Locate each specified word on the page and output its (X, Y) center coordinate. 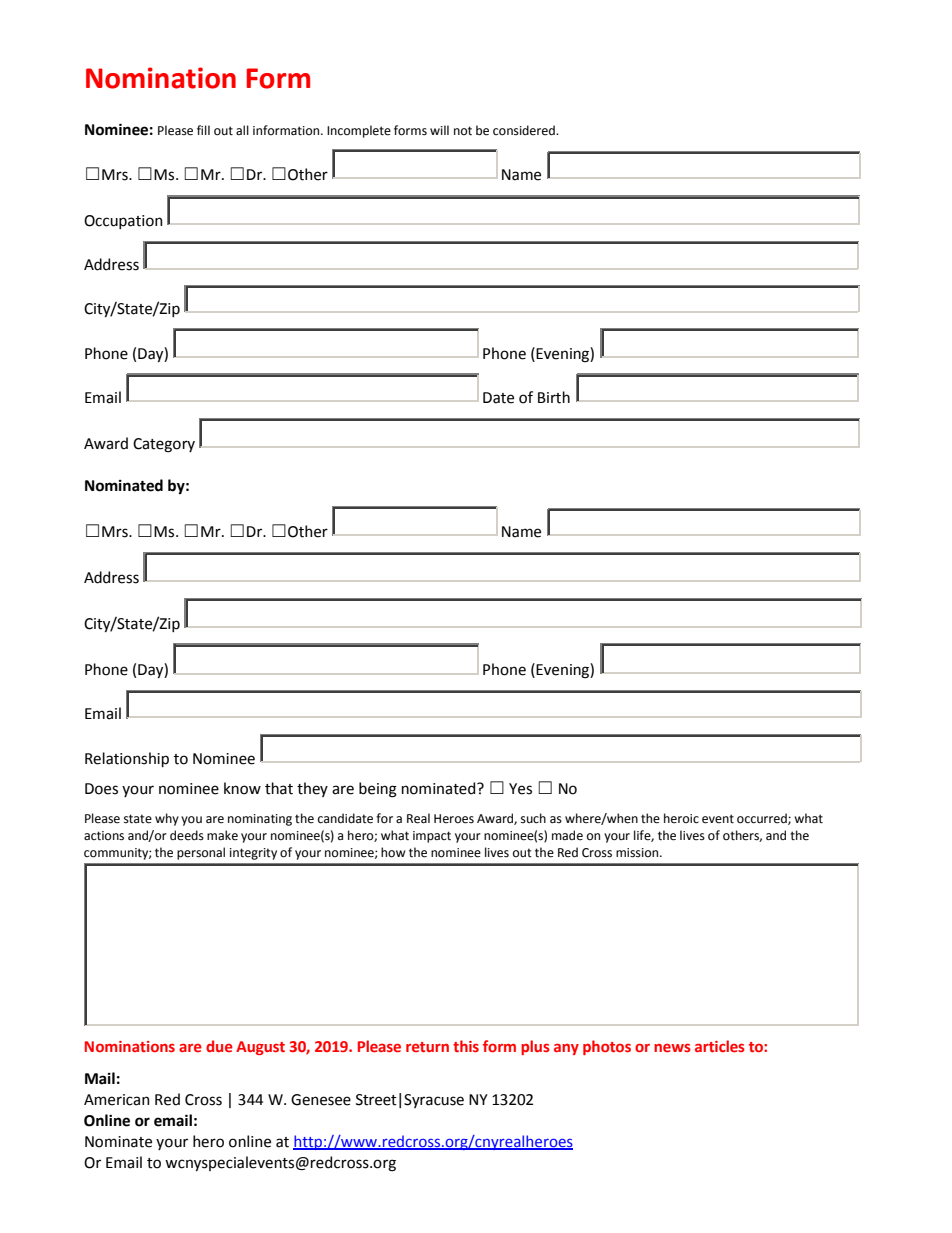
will (439, 130)
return (427, 1047)
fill (203, 130)
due (219, 1046)
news (672, 1048)
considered (525, 130)
